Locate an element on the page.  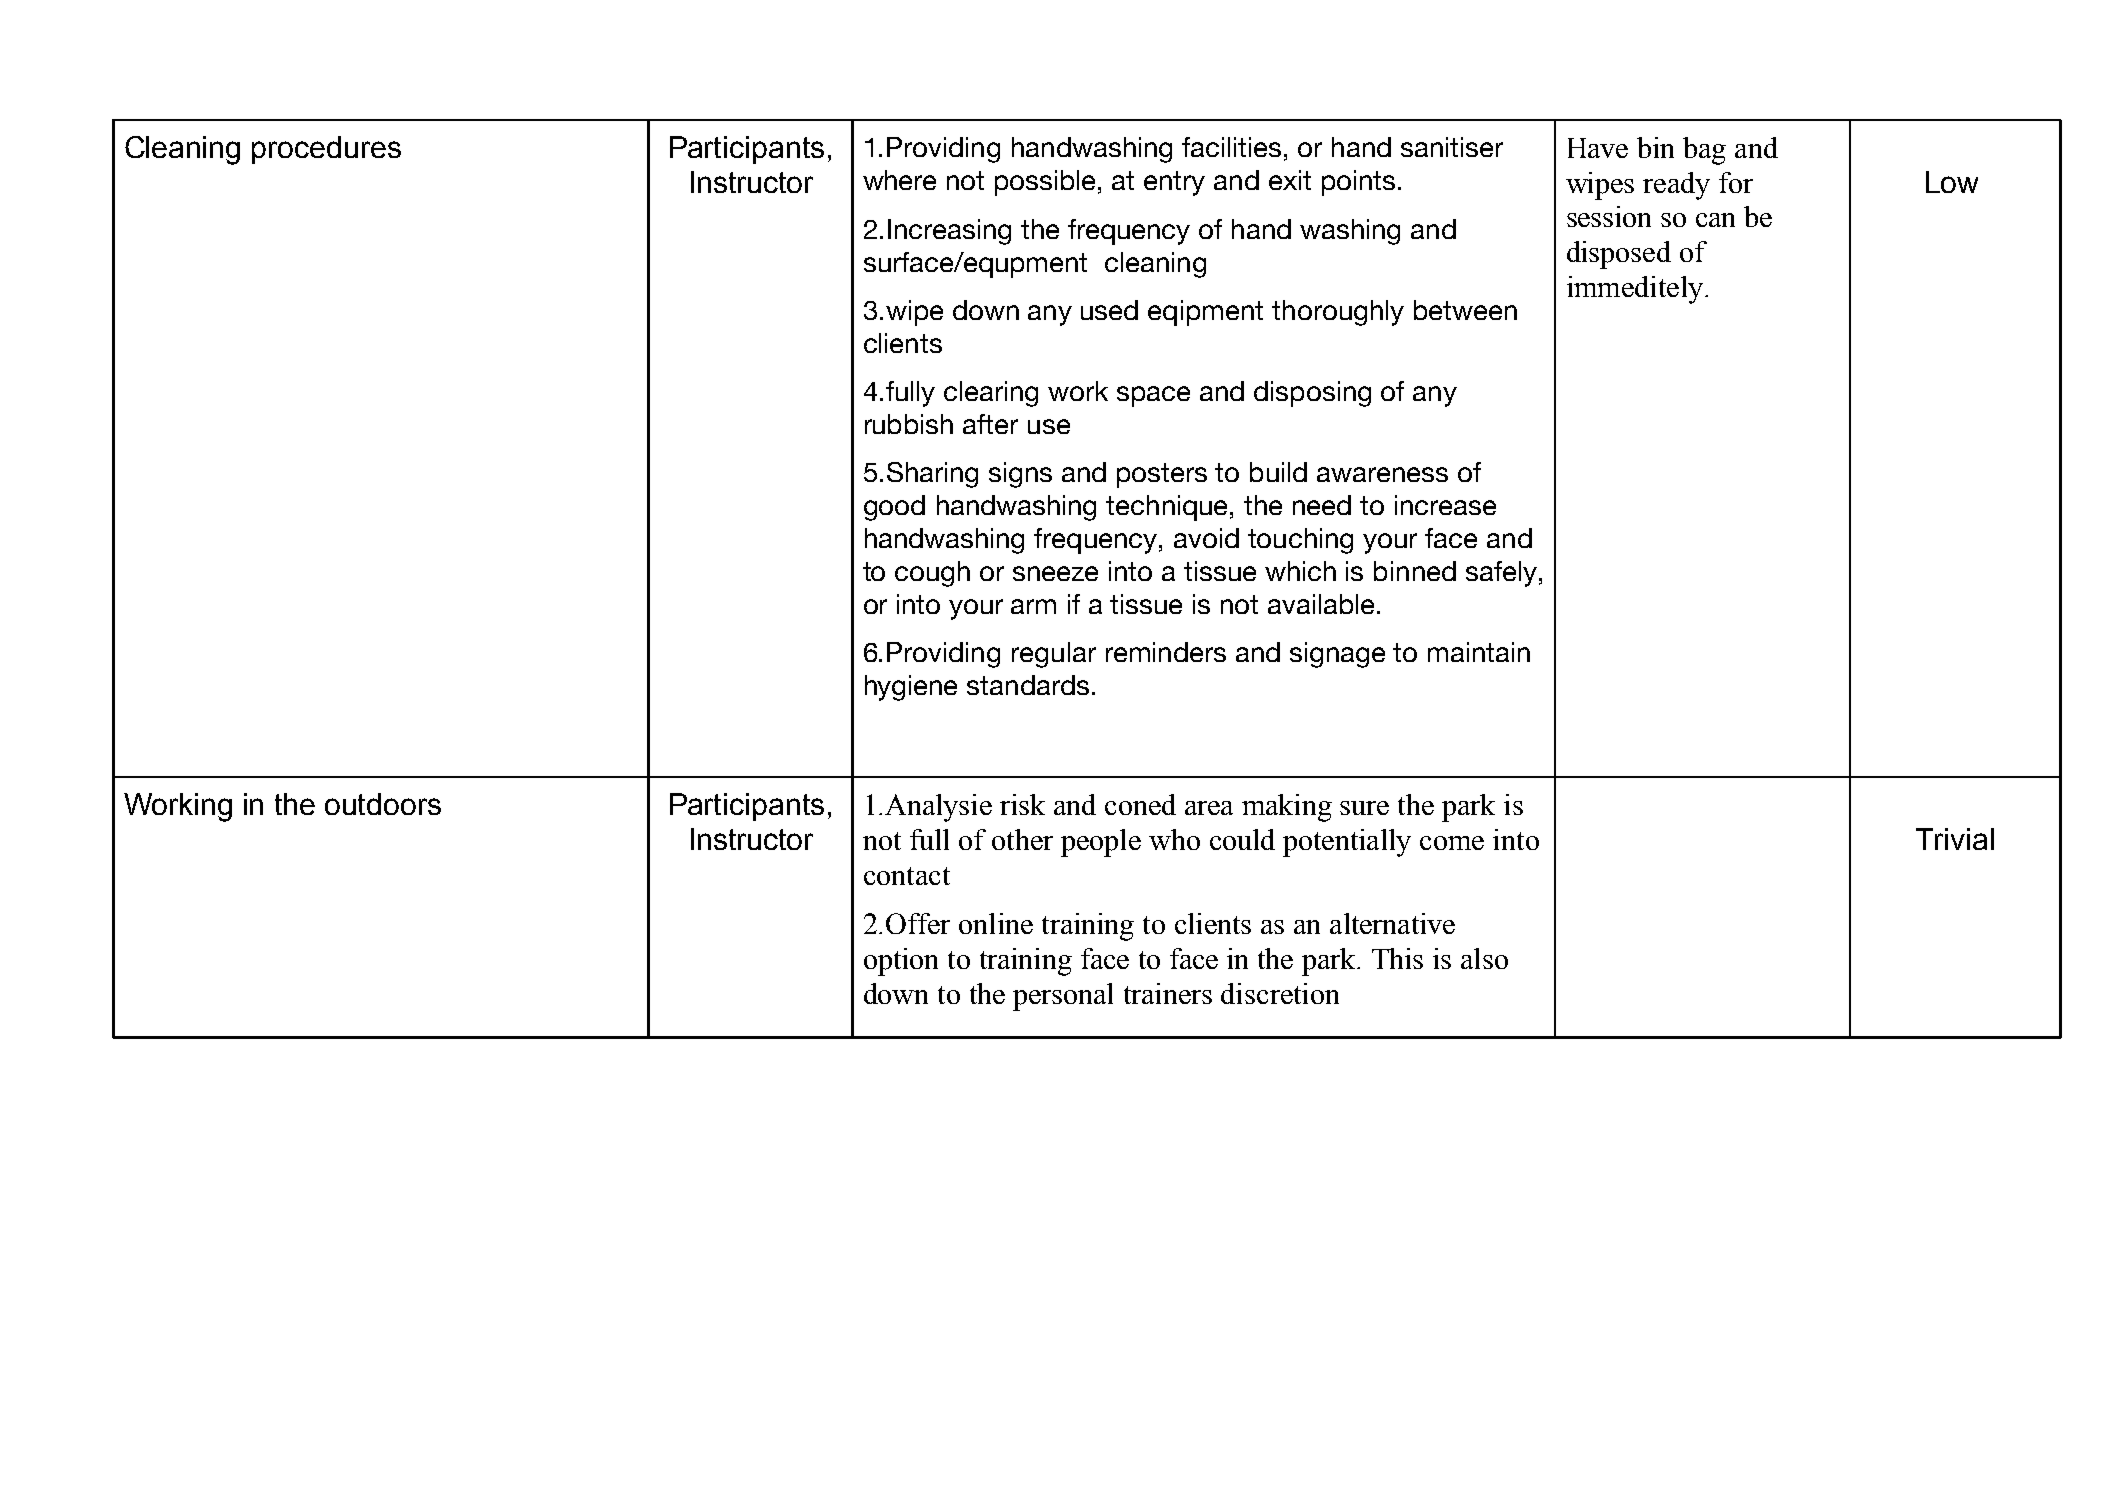
trainers is located at coordinates (1168, 993).
